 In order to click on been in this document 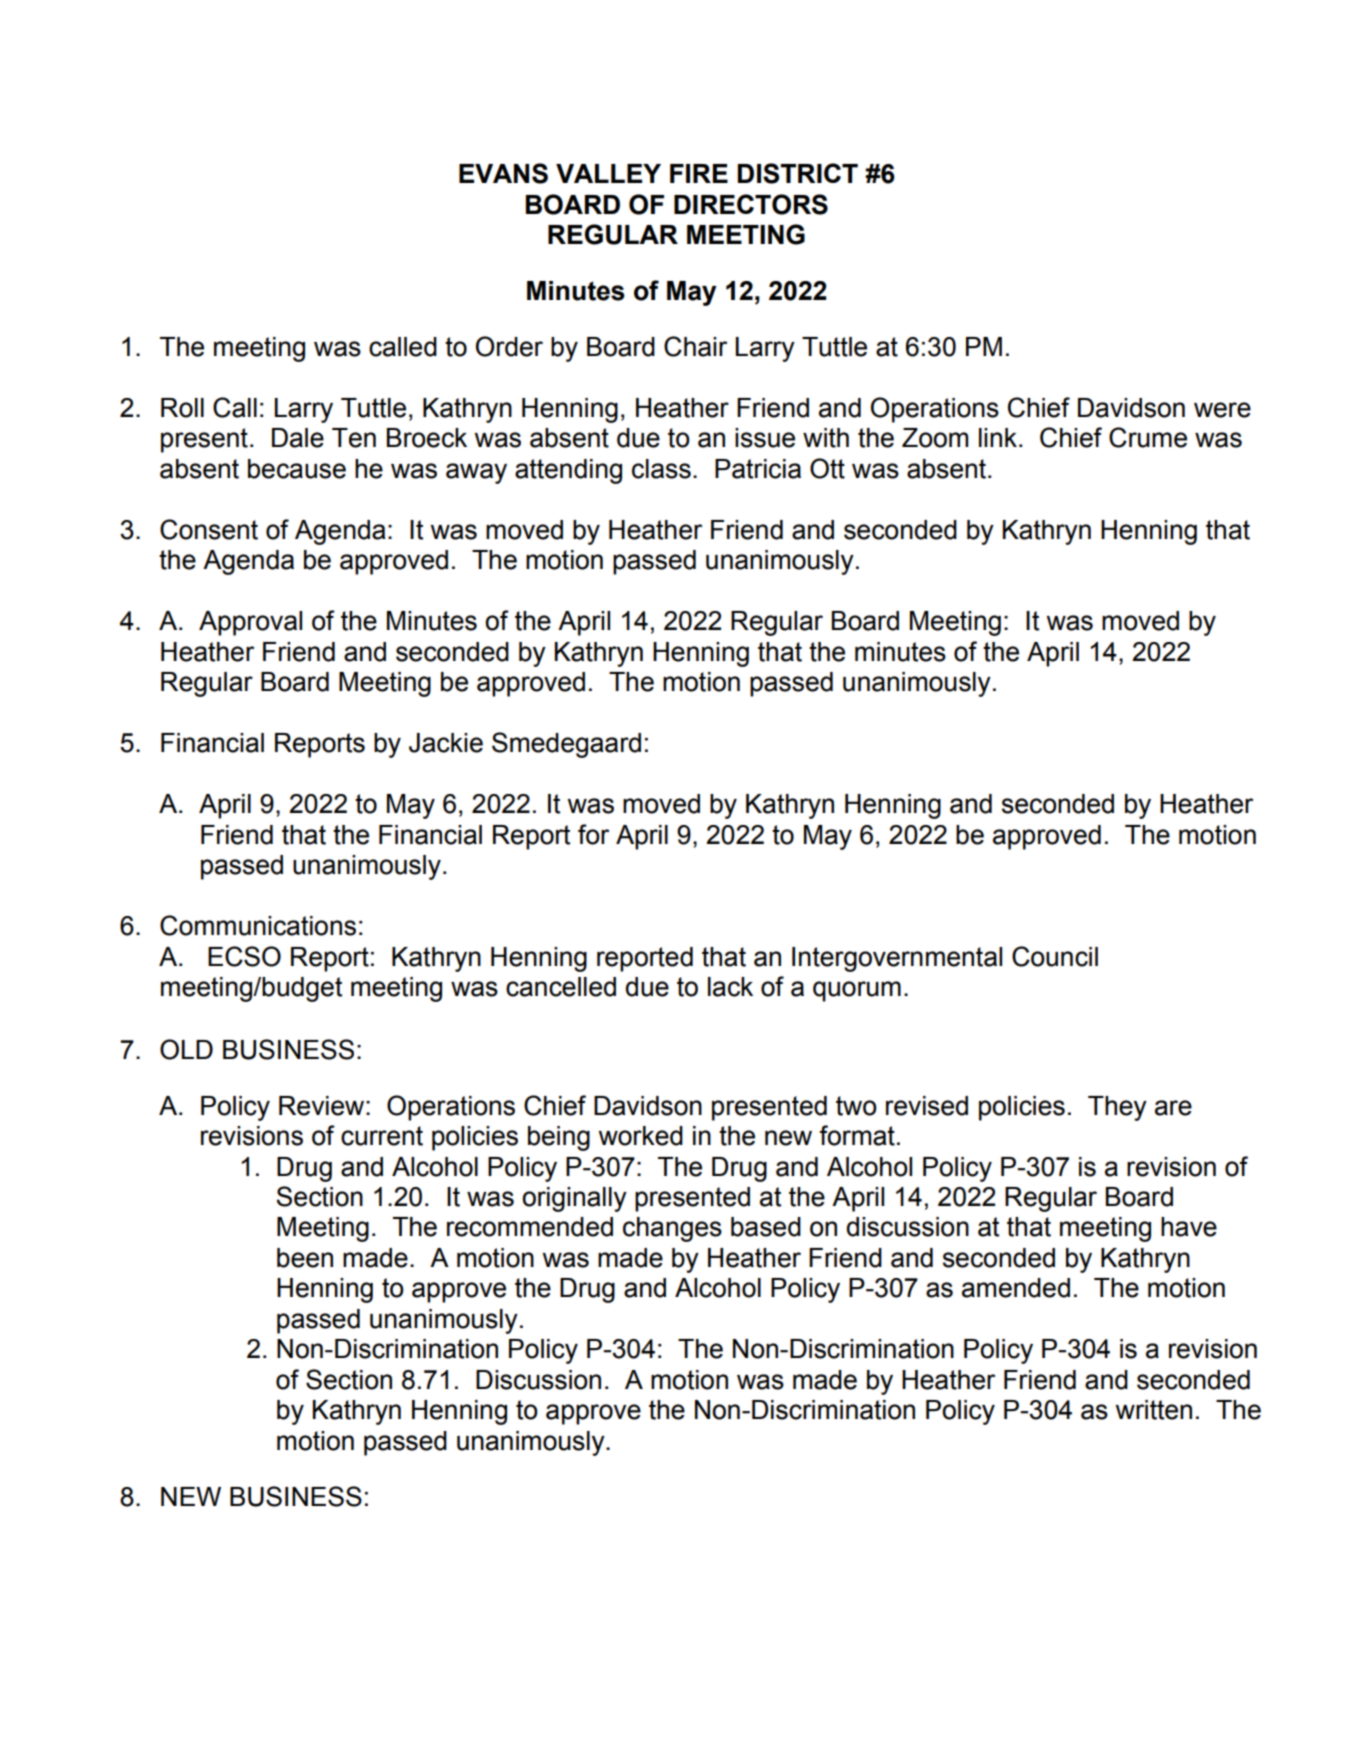, I will do `click(305, 1258)`.
